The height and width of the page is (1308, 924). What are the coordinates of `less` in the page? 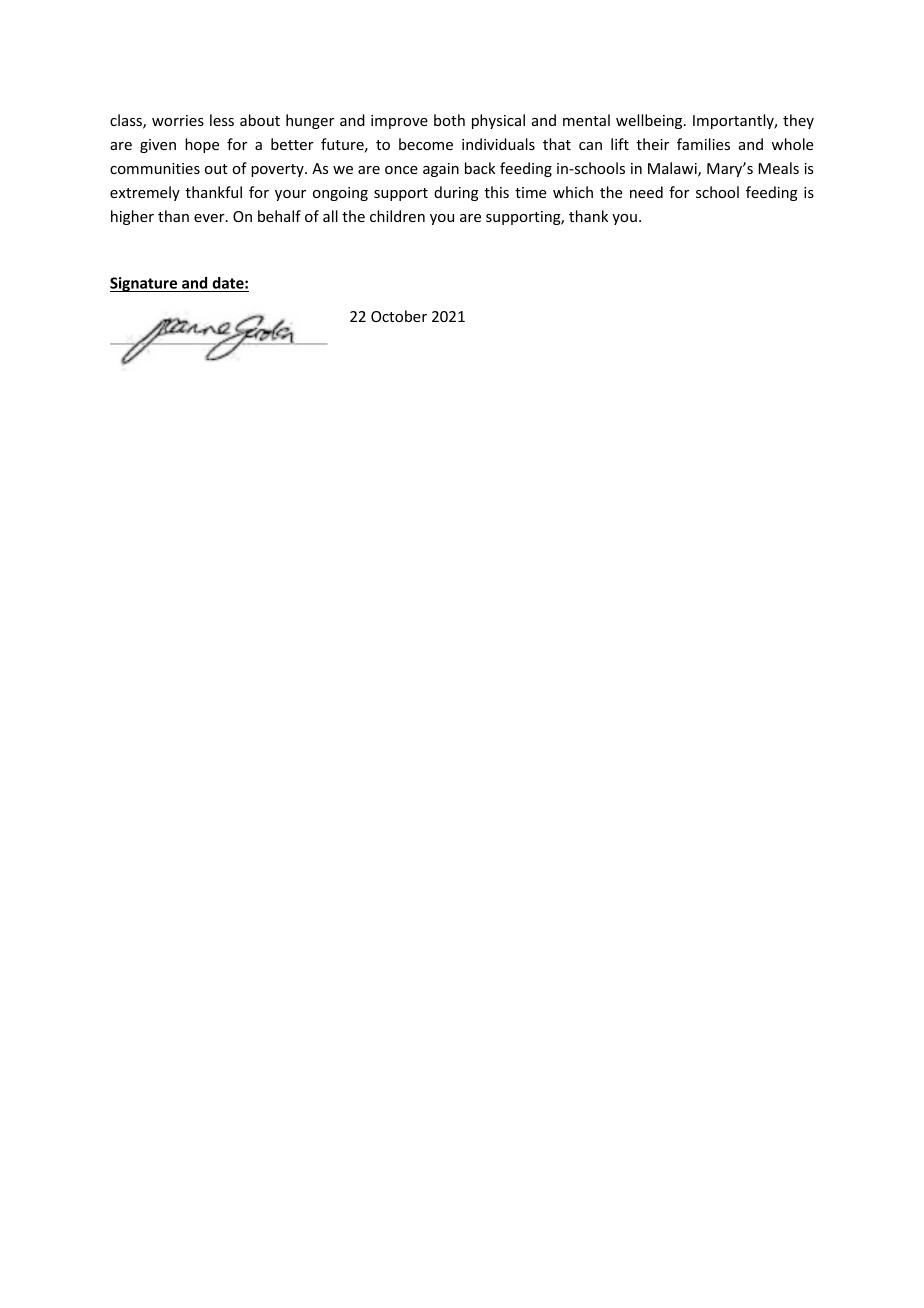 It's located at (222, 120).
